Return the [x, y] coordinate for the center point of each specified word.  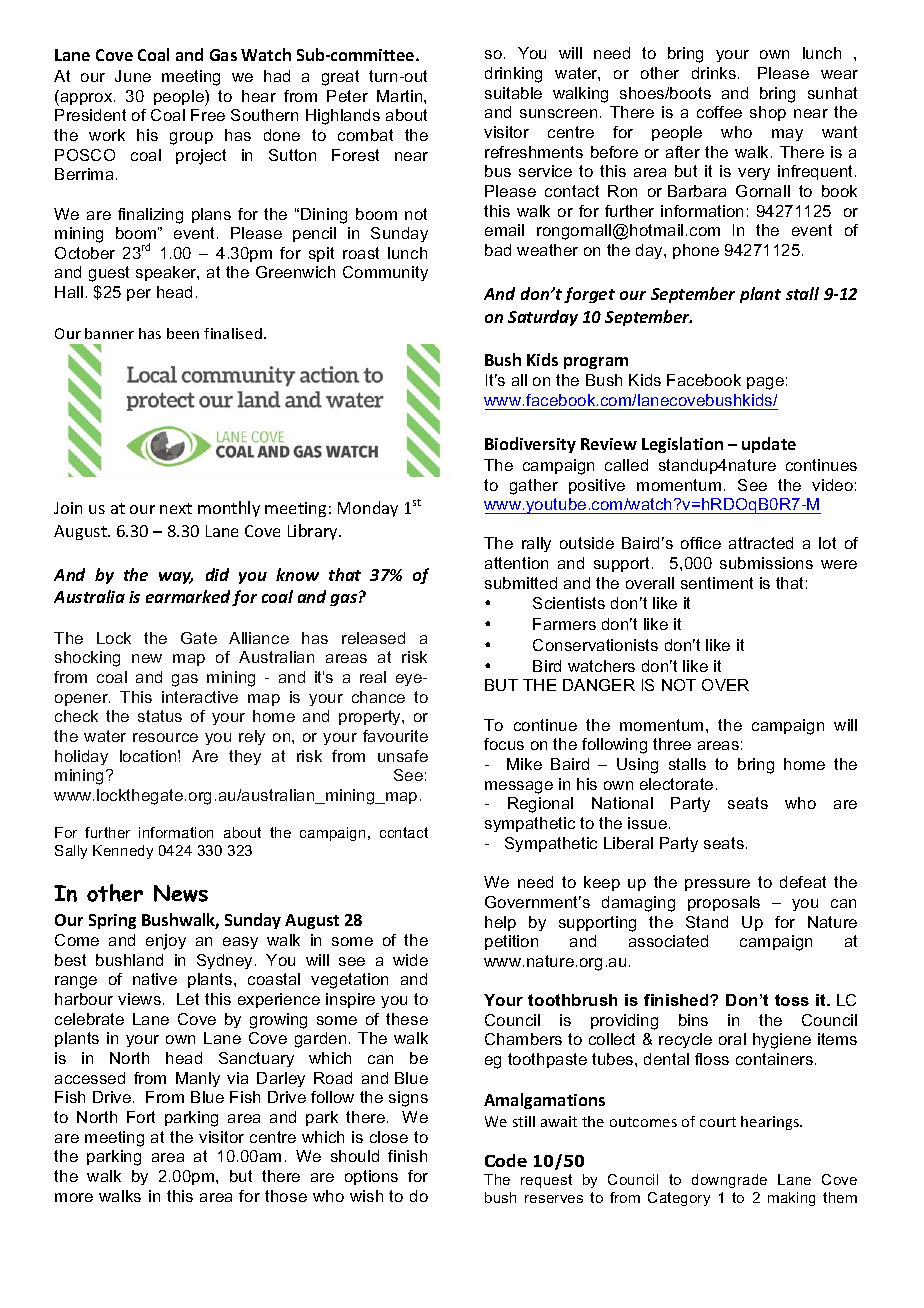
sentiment [717, 583]
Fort [141, 1117]
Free [208, 115]
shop [768, 113]
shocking [87, 659]
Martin [401, 96]
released [373, 638]
